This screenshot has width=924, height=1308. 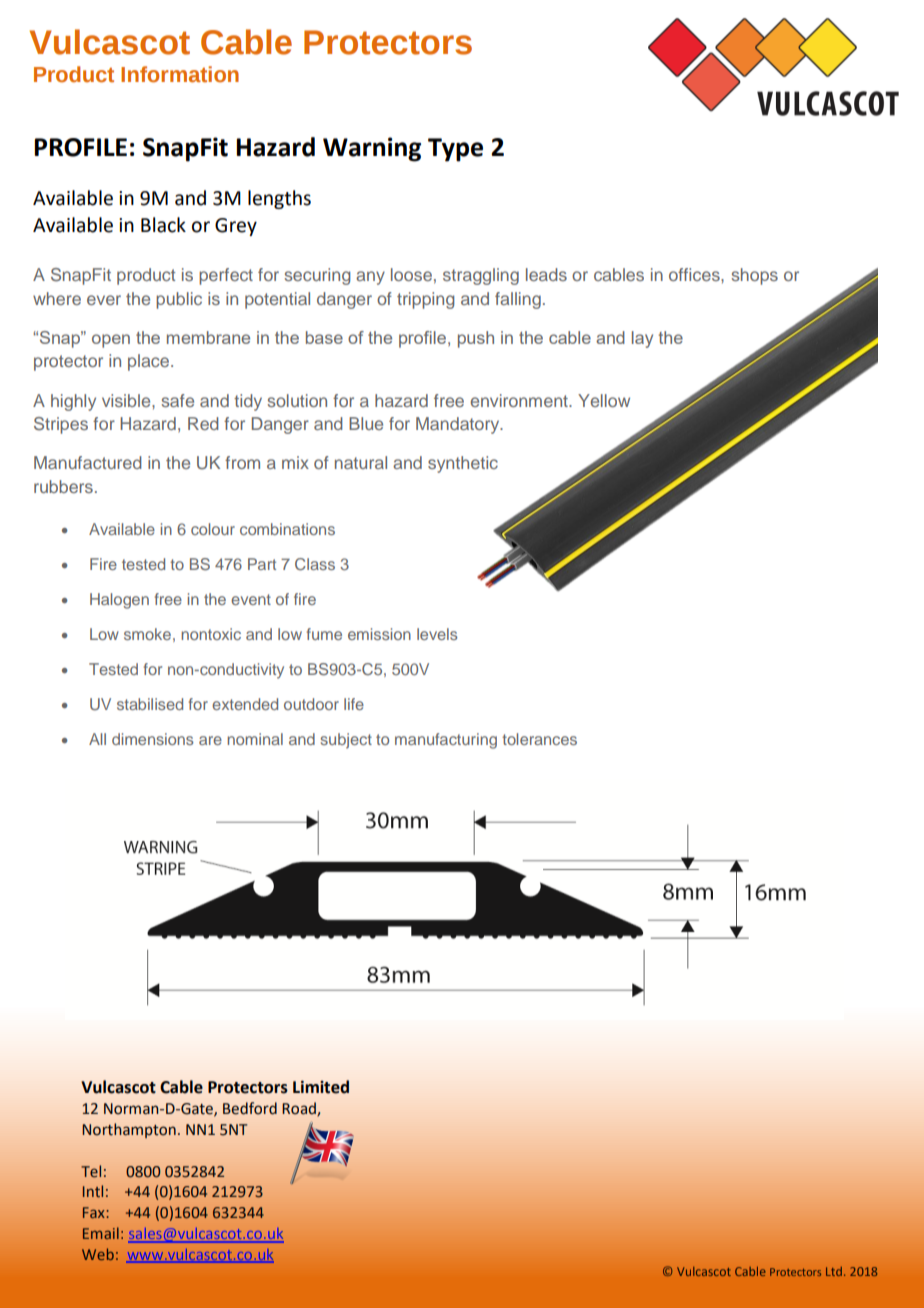 I want to click on shops, so click(x=754, y=276).
